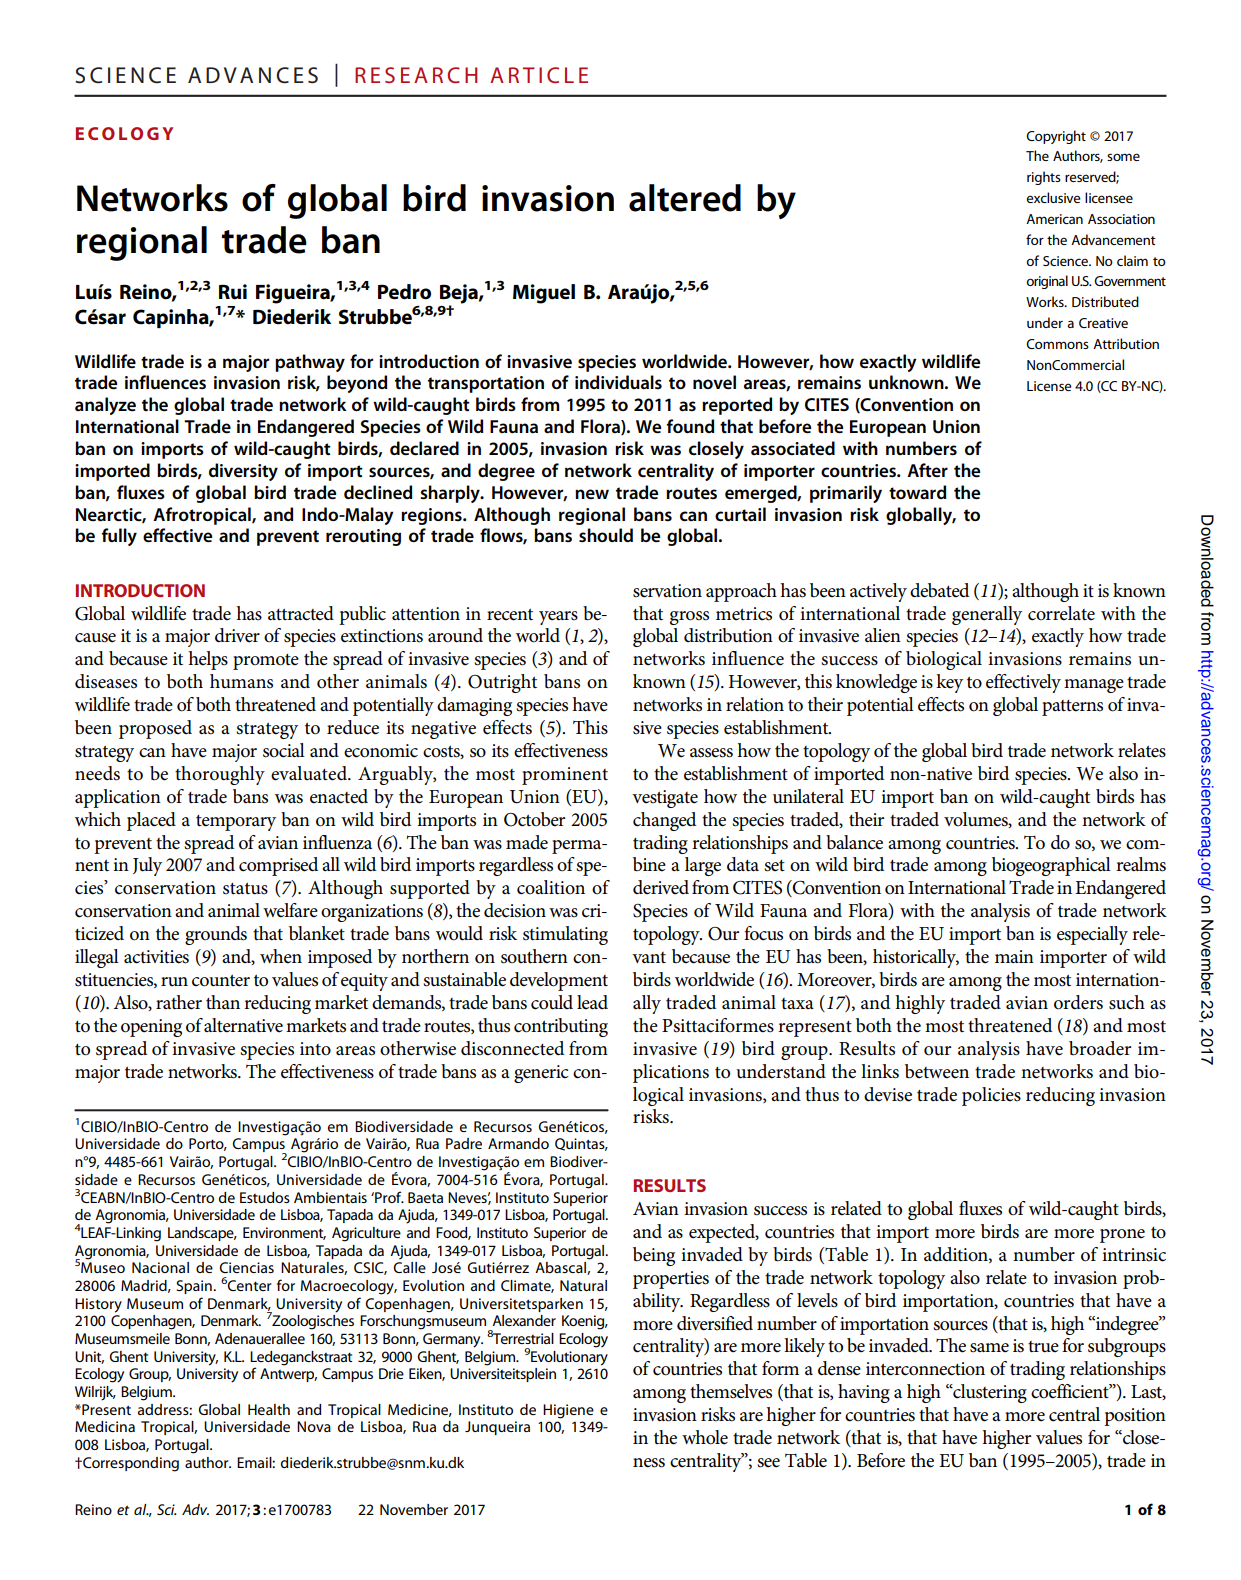 The height and width of the screenshot is (1580, 1241). Describe the element at coordinates (269, 1409) in the screenshot. I see `Health` at that location.
